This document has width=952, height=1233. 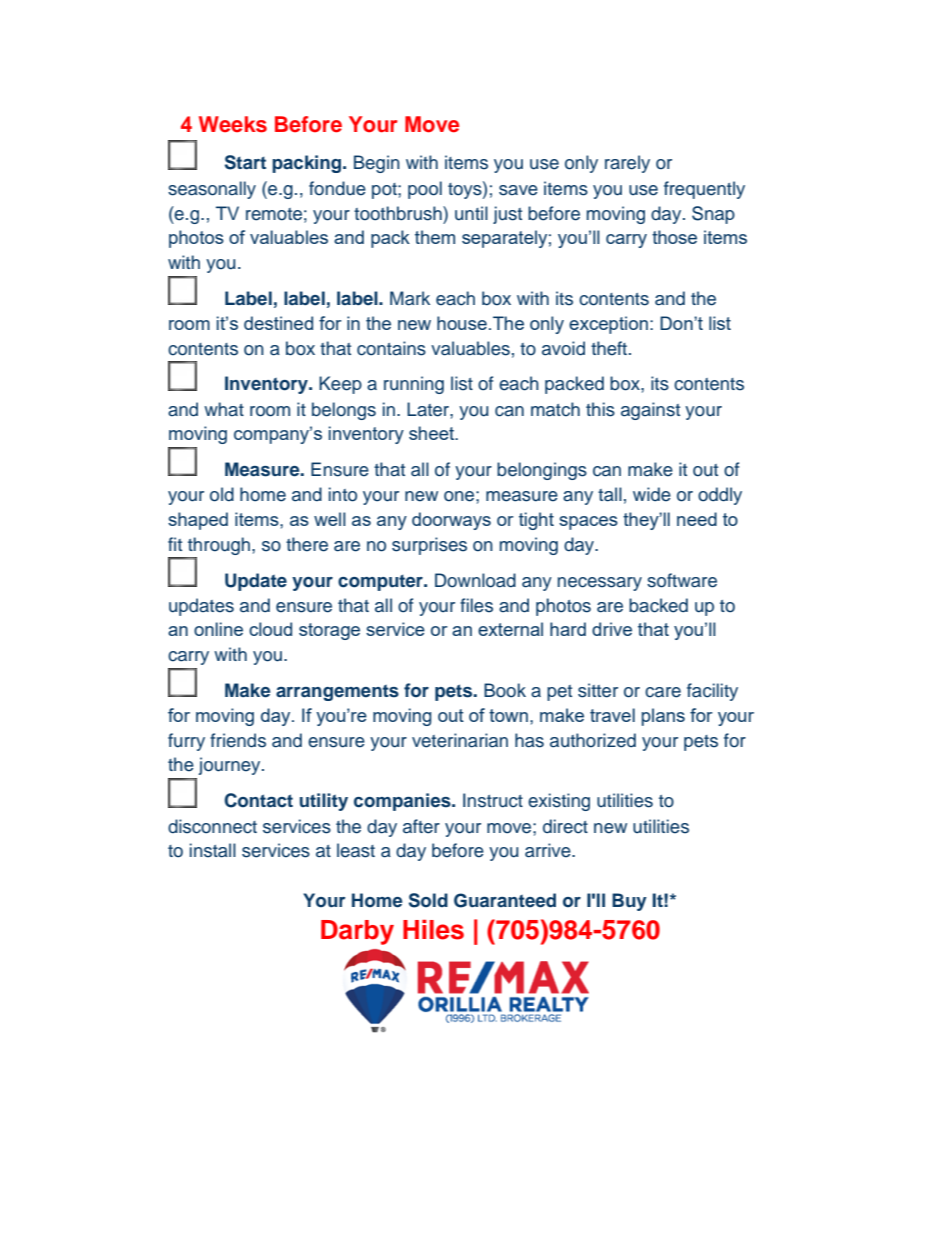 I want to click on Start, so click(x=245, y=162).
